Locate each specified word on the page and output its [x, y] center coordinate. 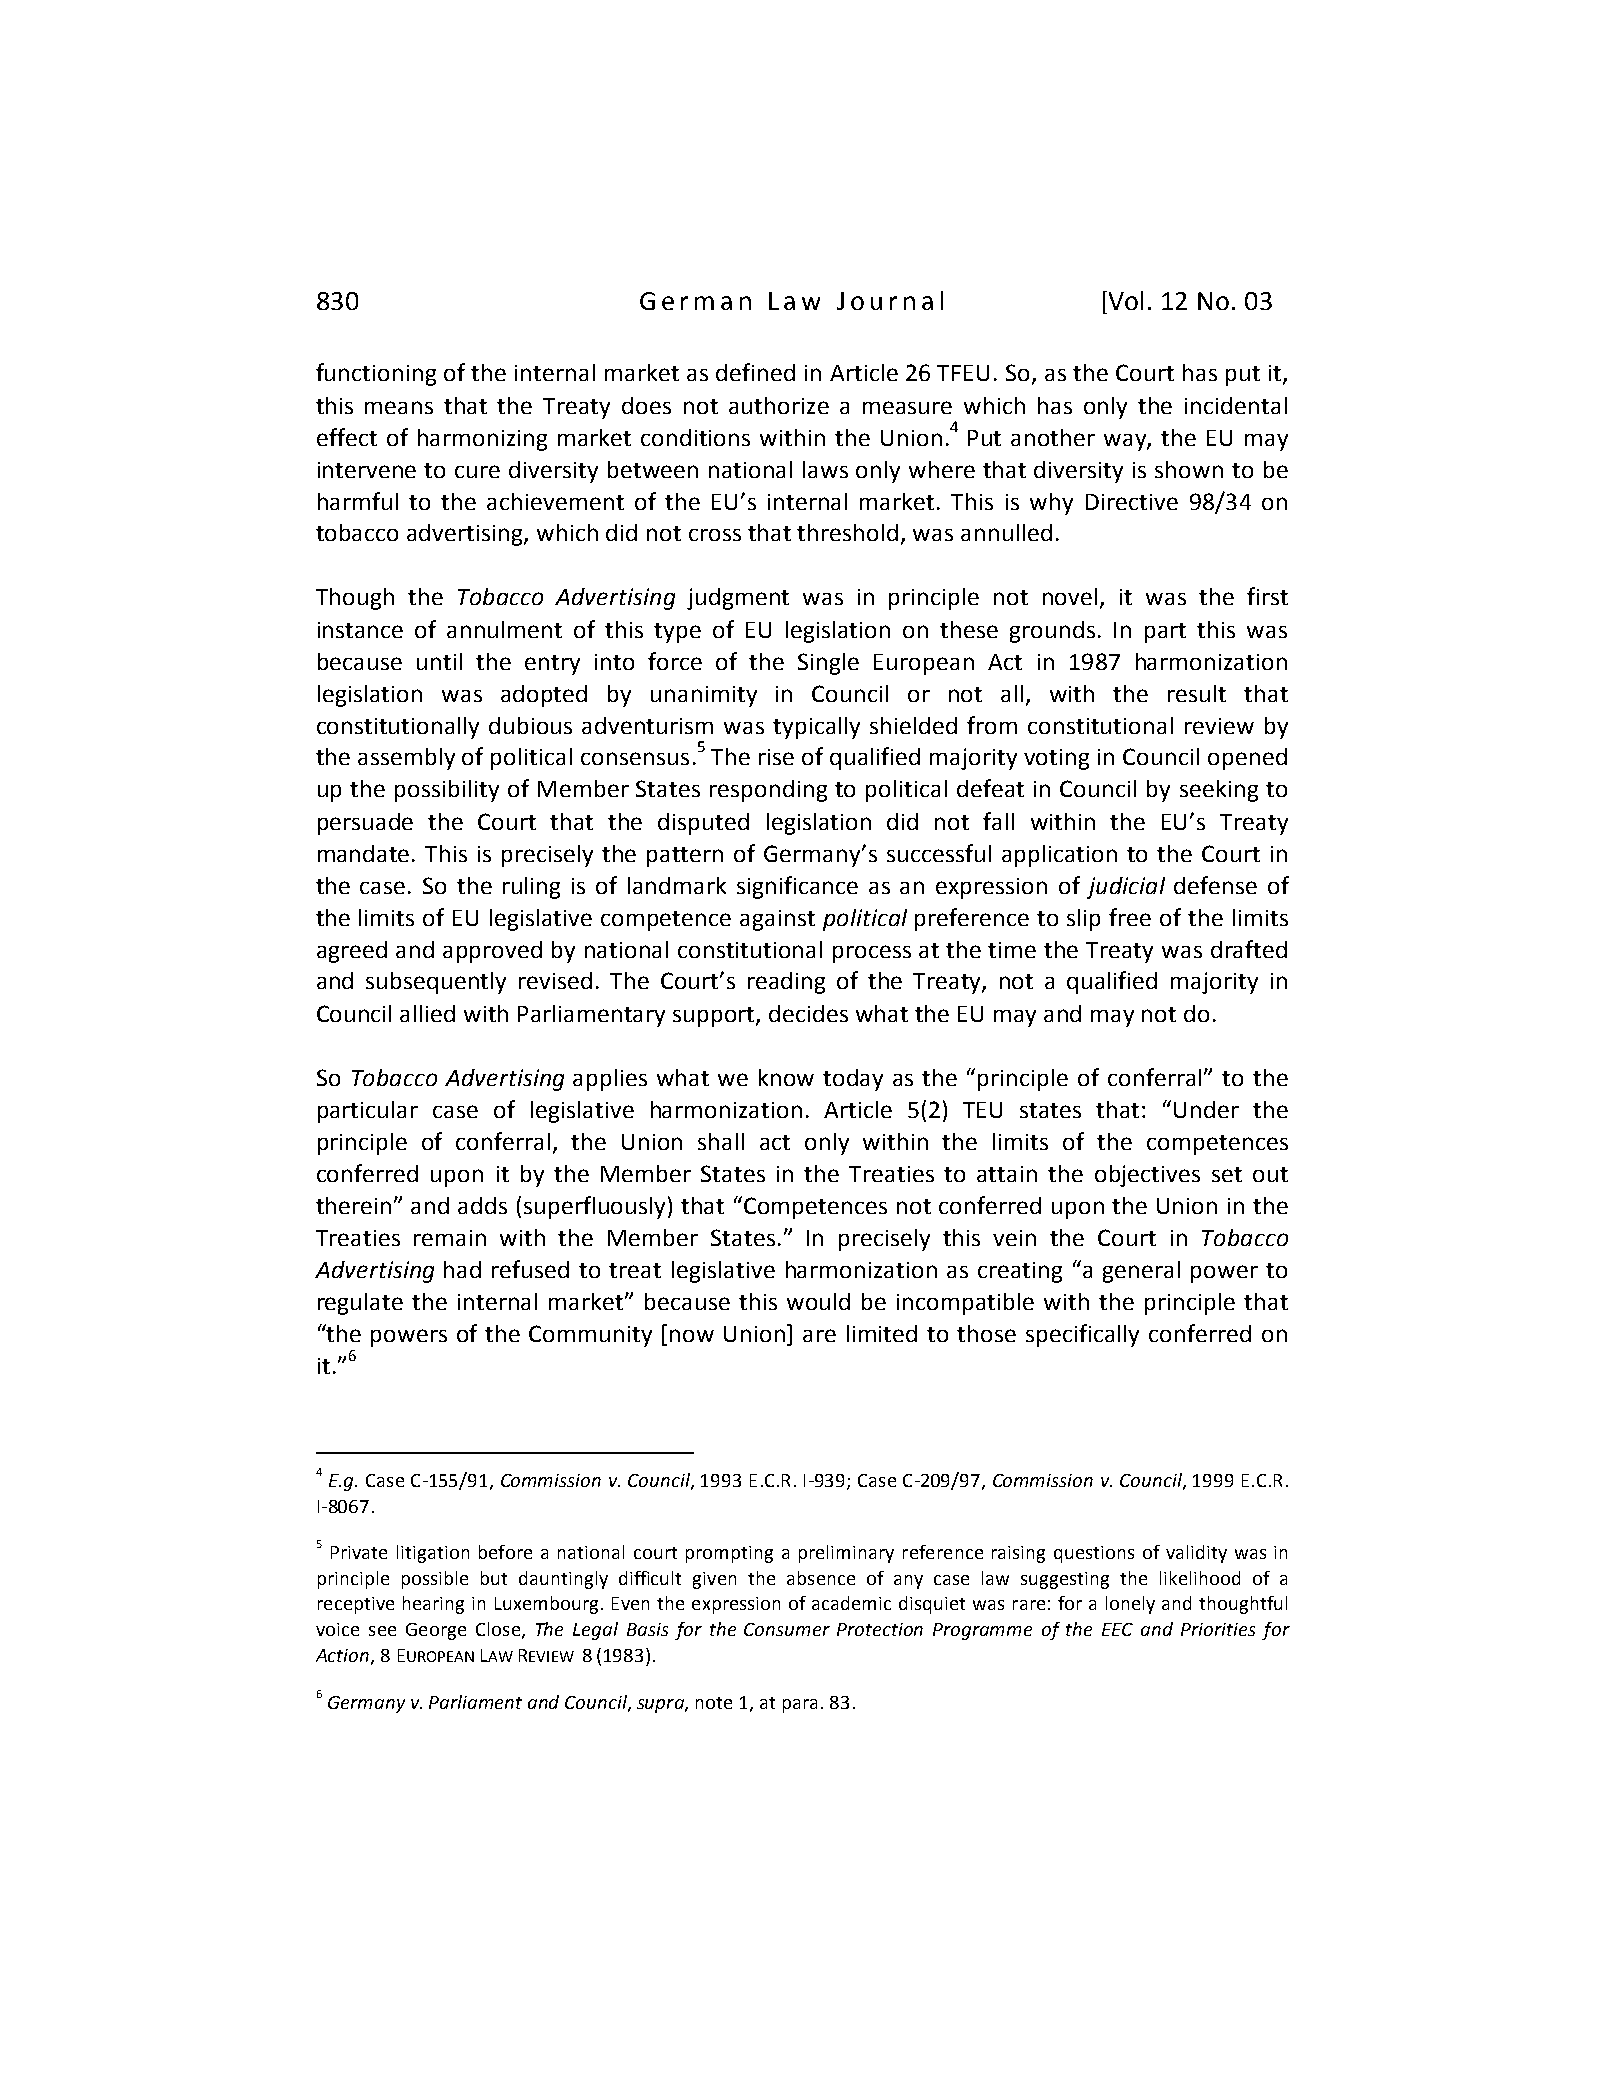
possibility [447, 791]
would [818, 1301]
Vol [1126, 300]
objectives [1147, 1176]
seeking [1219, 791]
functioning [376, 374]
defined [755, 372]
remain [450, 1238]
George [436, 1631]
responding [768, 791]
